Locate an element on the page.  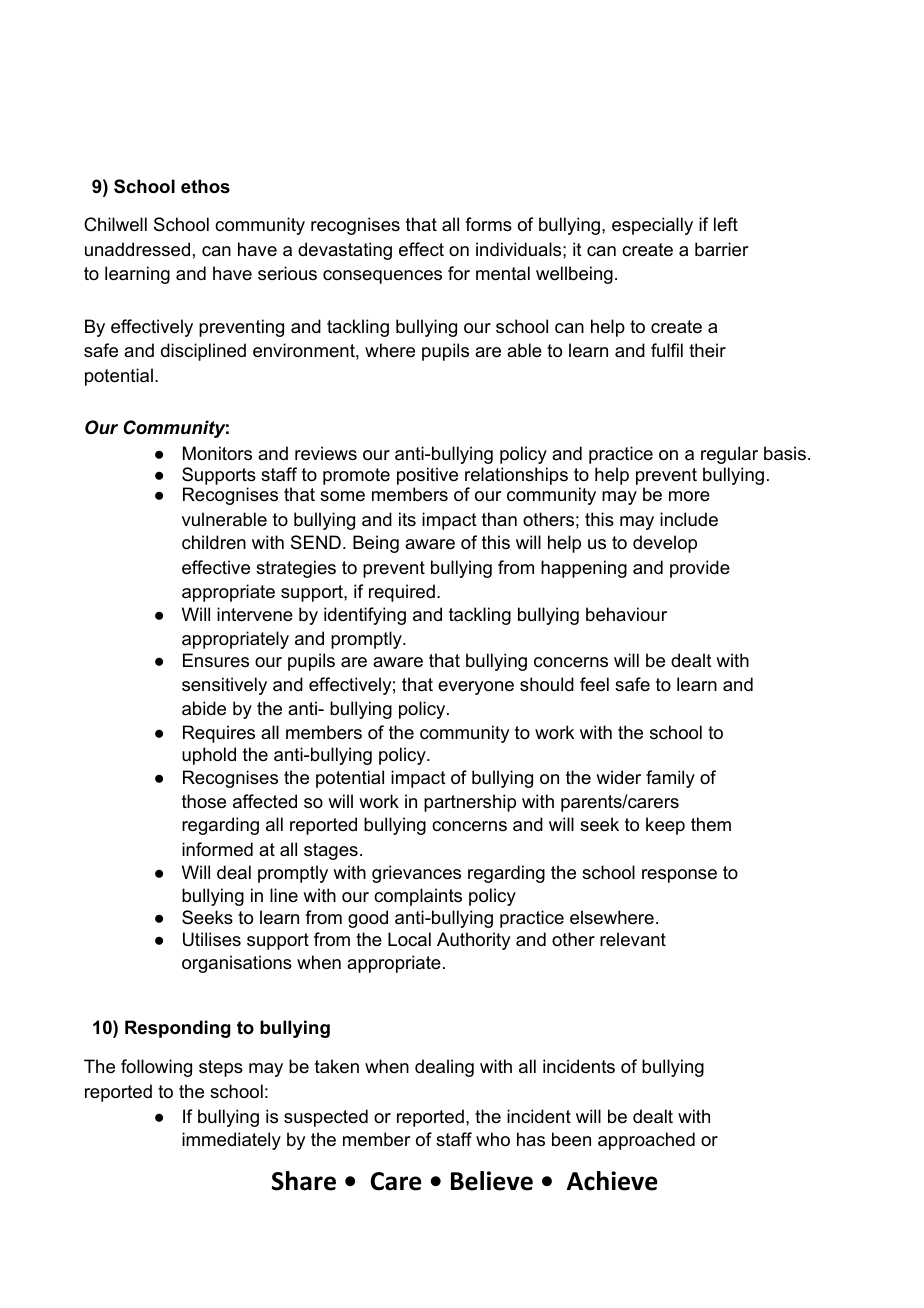
sensitively is located at coordinates (224, 686).
